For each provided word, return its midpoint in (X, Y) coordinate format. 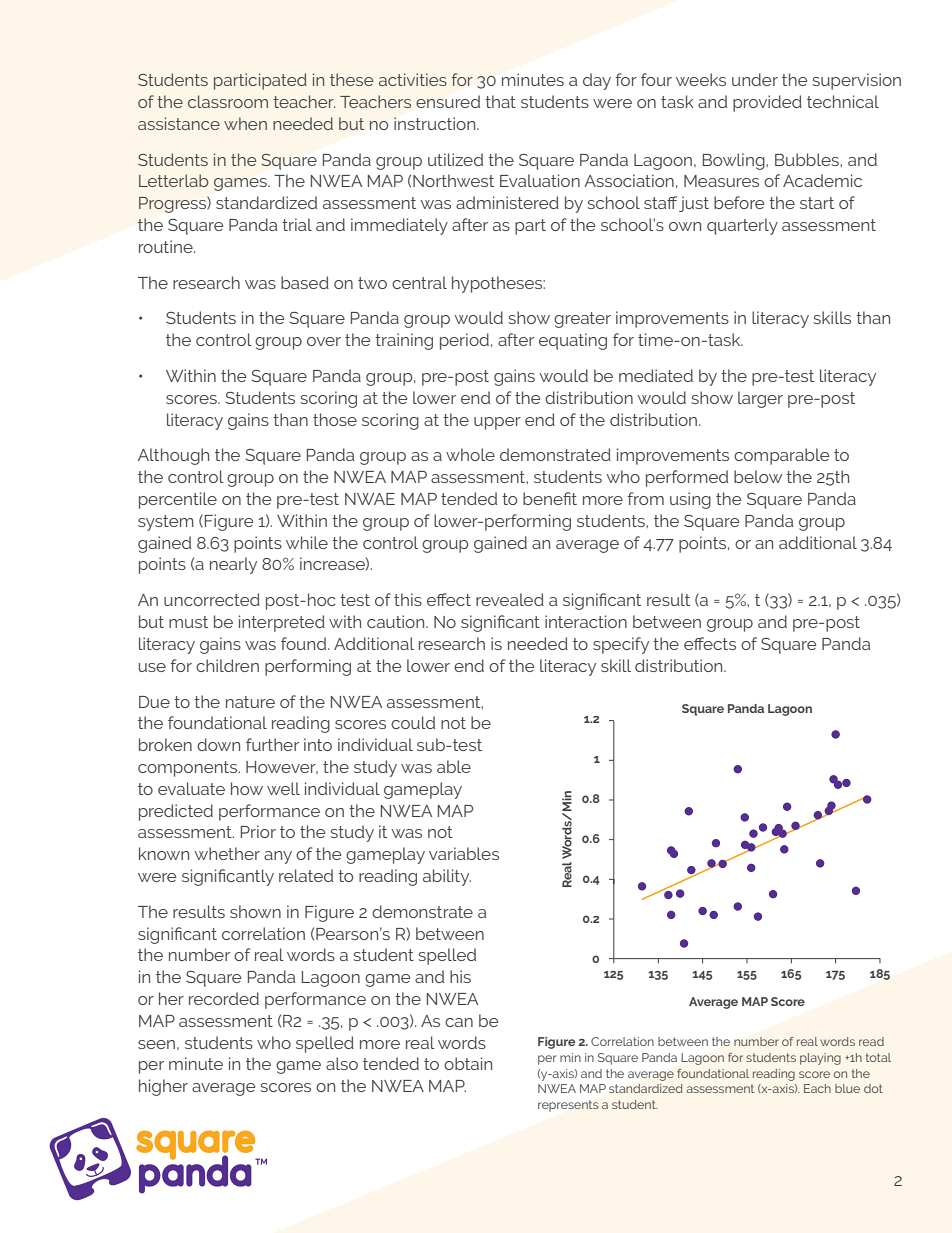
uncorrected (212, 599)
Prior (258, 831)
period (464, 341)
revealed (510, 599)
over (324, 341)
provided (767, 103)
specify (621, 645)
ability (447, 877)
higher (163, 1087)
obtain (468, 1063)
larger (760, 399)
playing (820, 1059)
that (500, 101)
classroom (228, 101)
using (690, 500)
